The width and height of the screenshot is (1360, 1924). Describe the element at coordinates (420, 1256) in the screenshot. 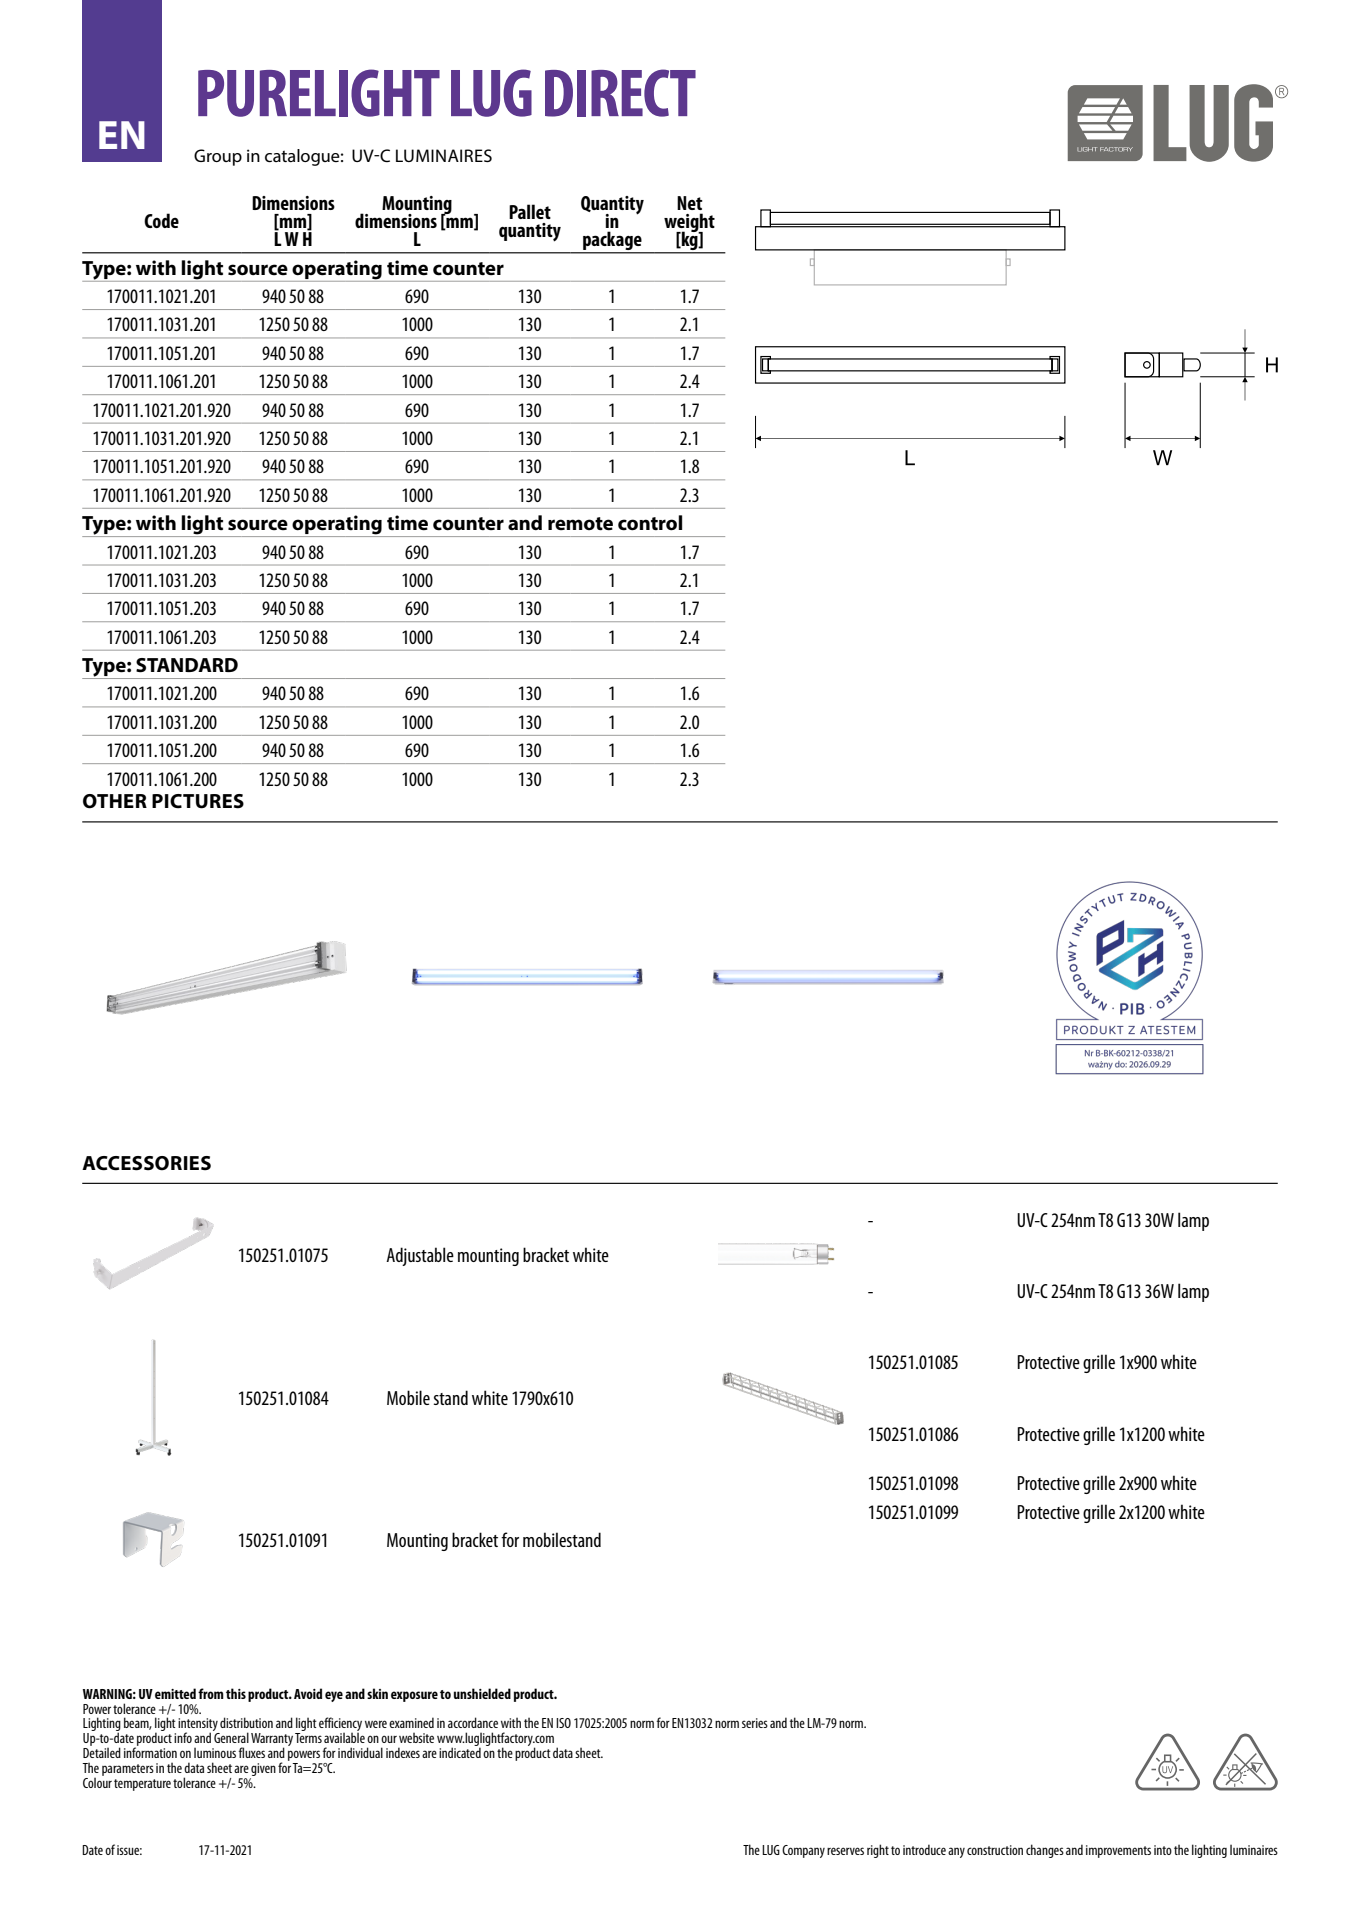

I see `Adjustable` at that location.
